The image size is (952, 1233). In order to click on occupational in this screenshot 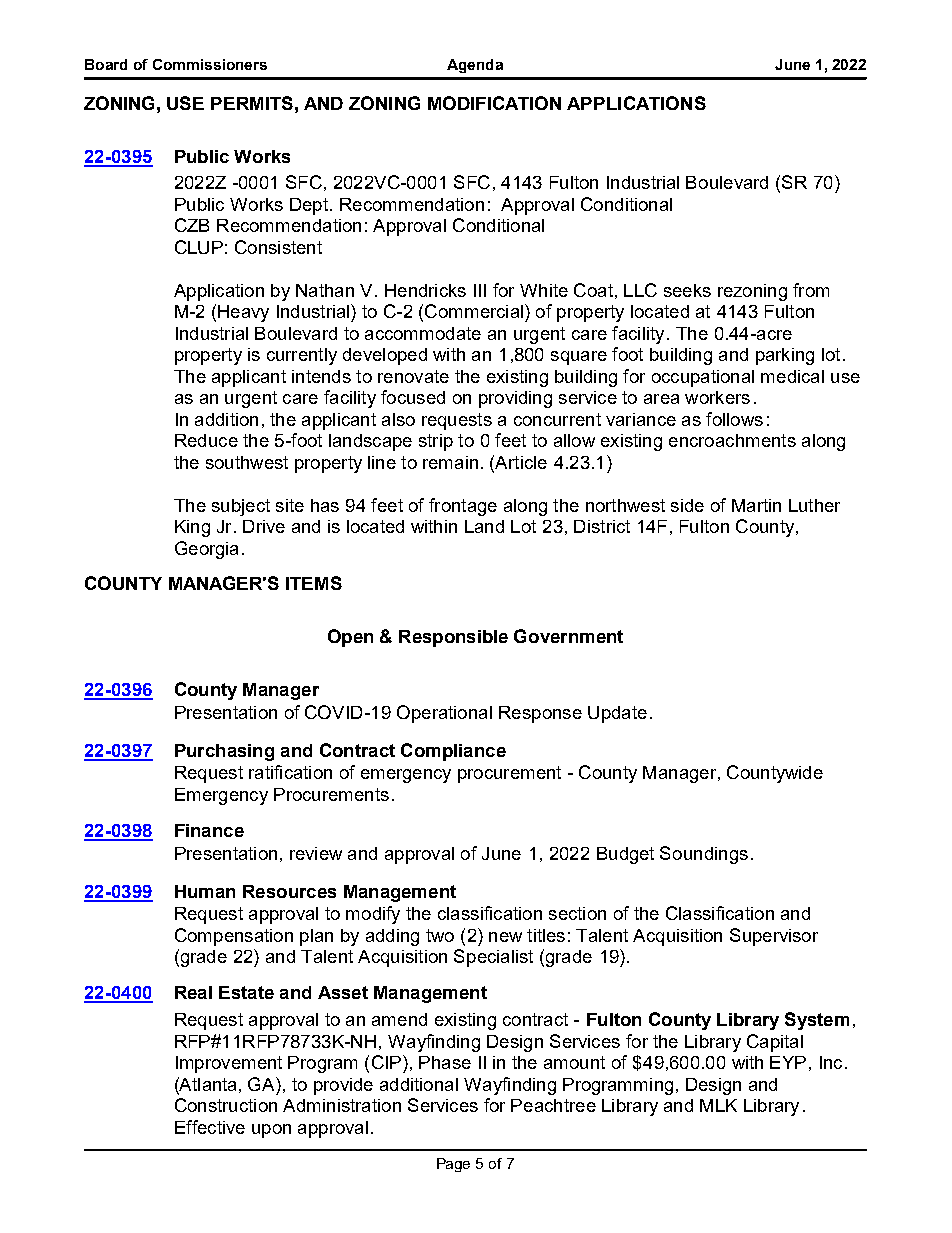, I will do `click(703, 378)`.
